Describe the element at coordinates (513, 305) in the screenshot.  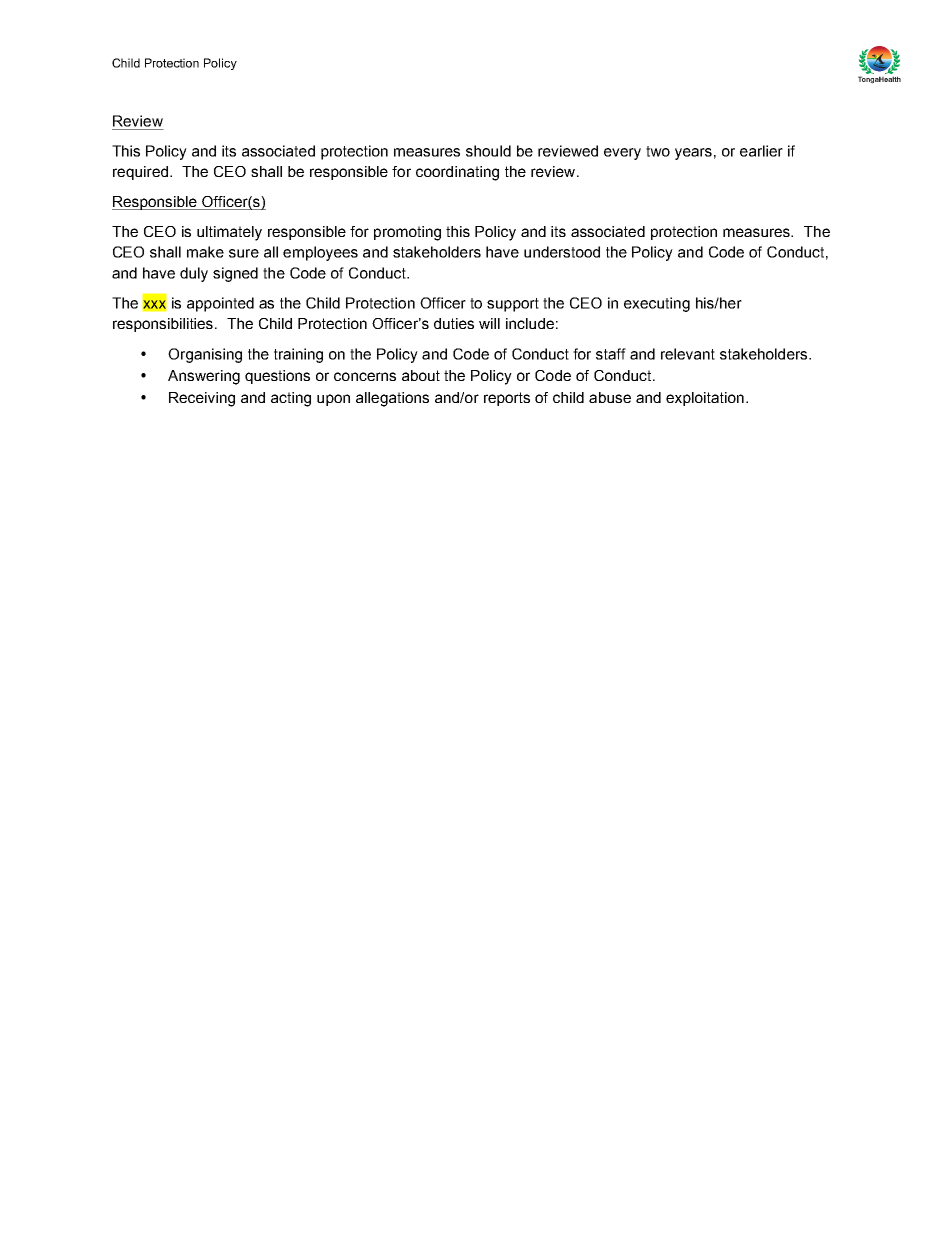
I see `support` at that location.
